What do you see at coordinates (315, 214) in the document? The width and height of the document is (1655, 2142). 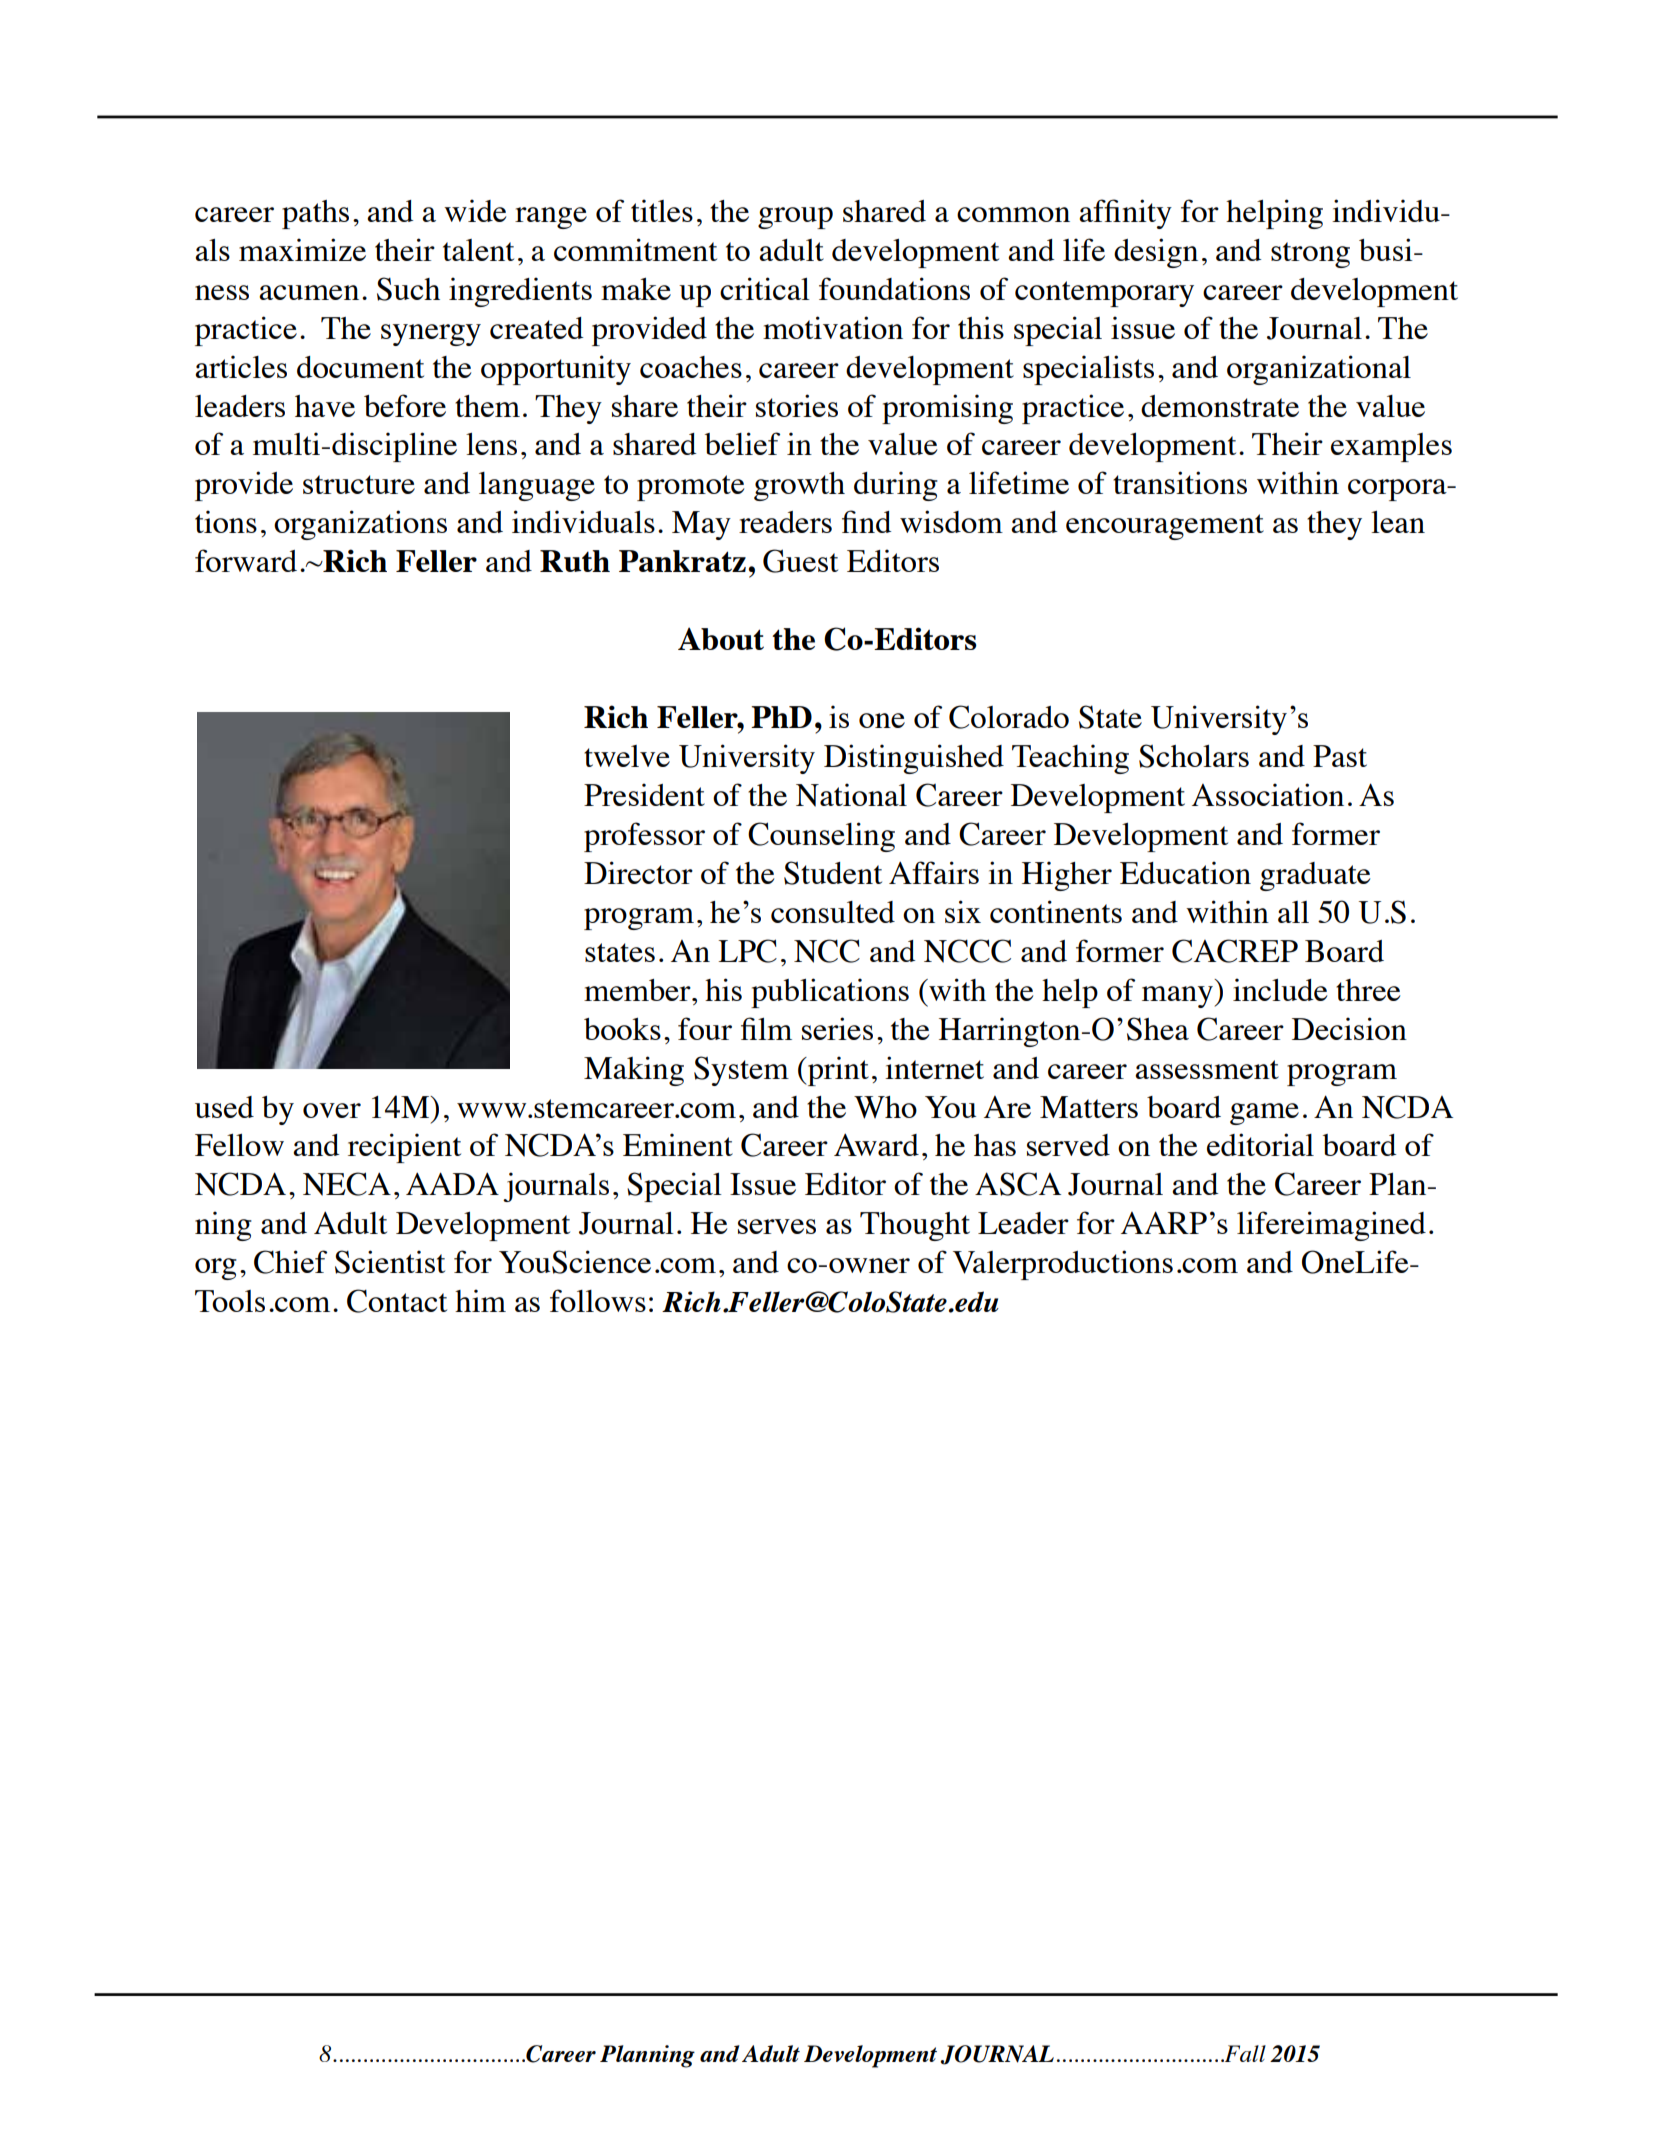 I see `paths` at bounding box center [315, 214].
